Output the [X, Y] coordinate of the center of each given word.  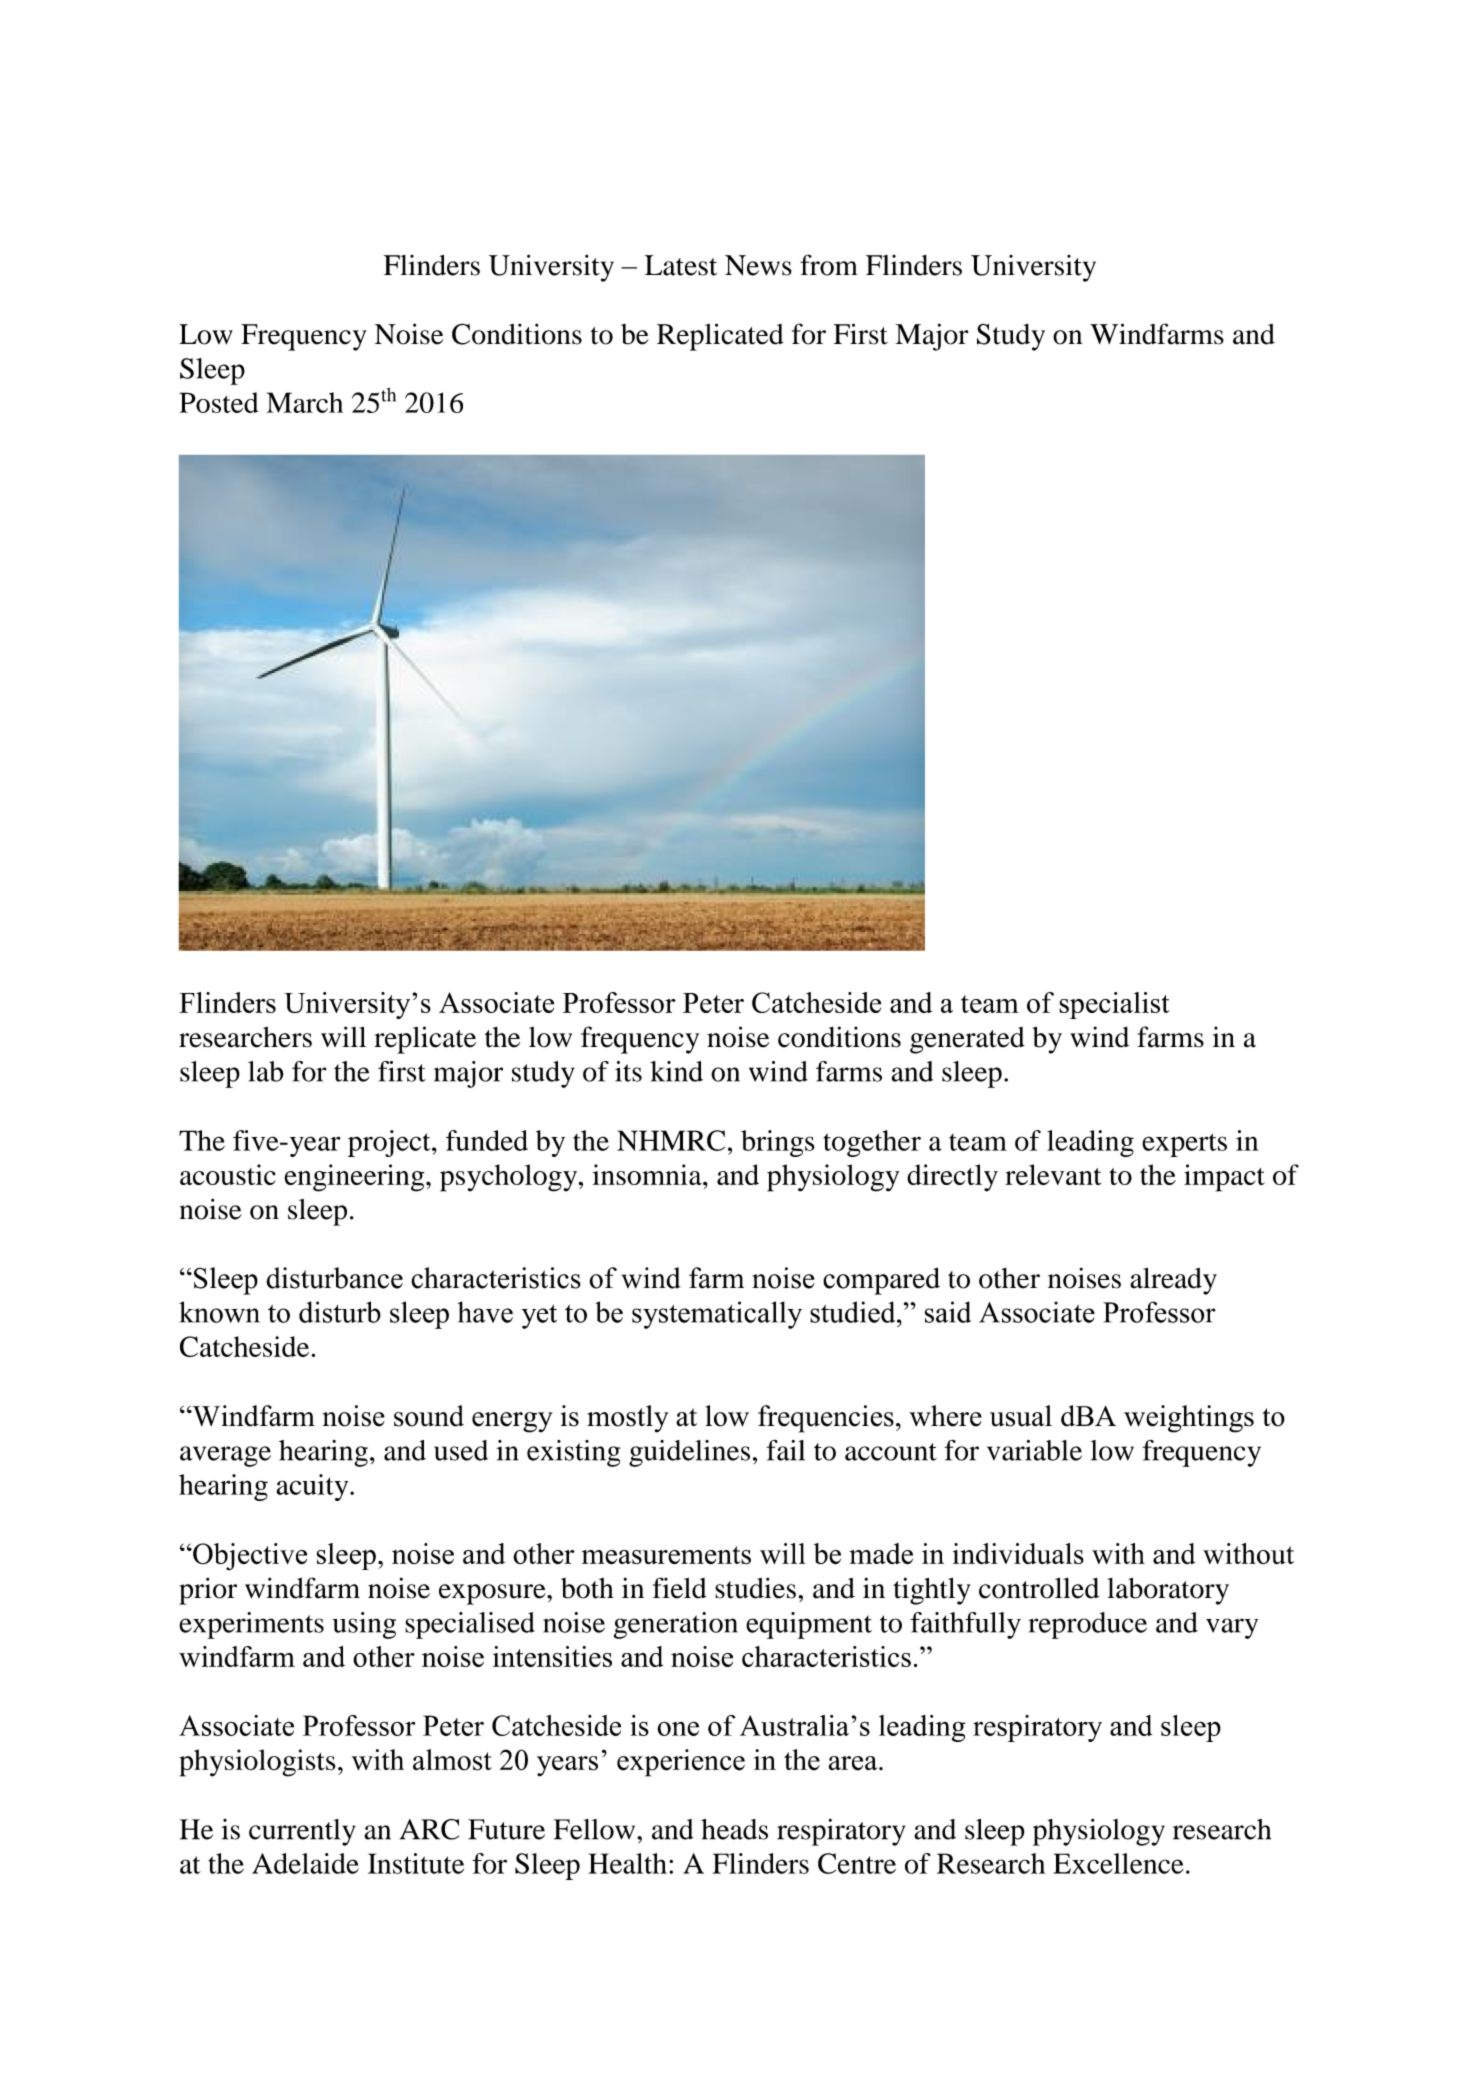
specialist [1114, 1005]
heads [734, 1829]
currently [302, 1832]
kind [676, 1071]
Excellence [1118, 1863]
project [390, 1143]
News [758, 265]
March [304, 402]
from [829, 265]
